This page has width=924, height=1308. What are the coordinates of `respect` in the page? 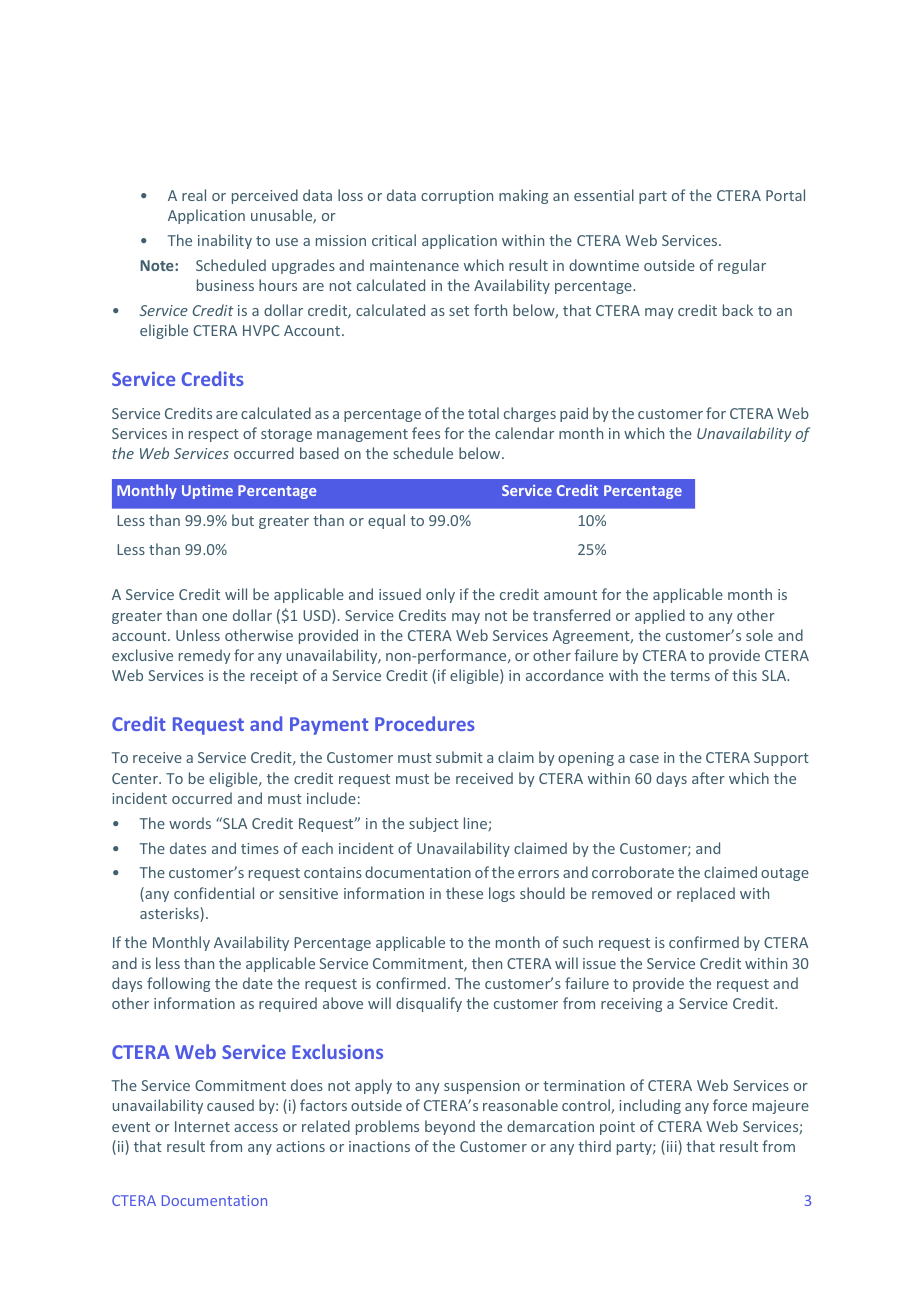 It's located at (214, 435).
